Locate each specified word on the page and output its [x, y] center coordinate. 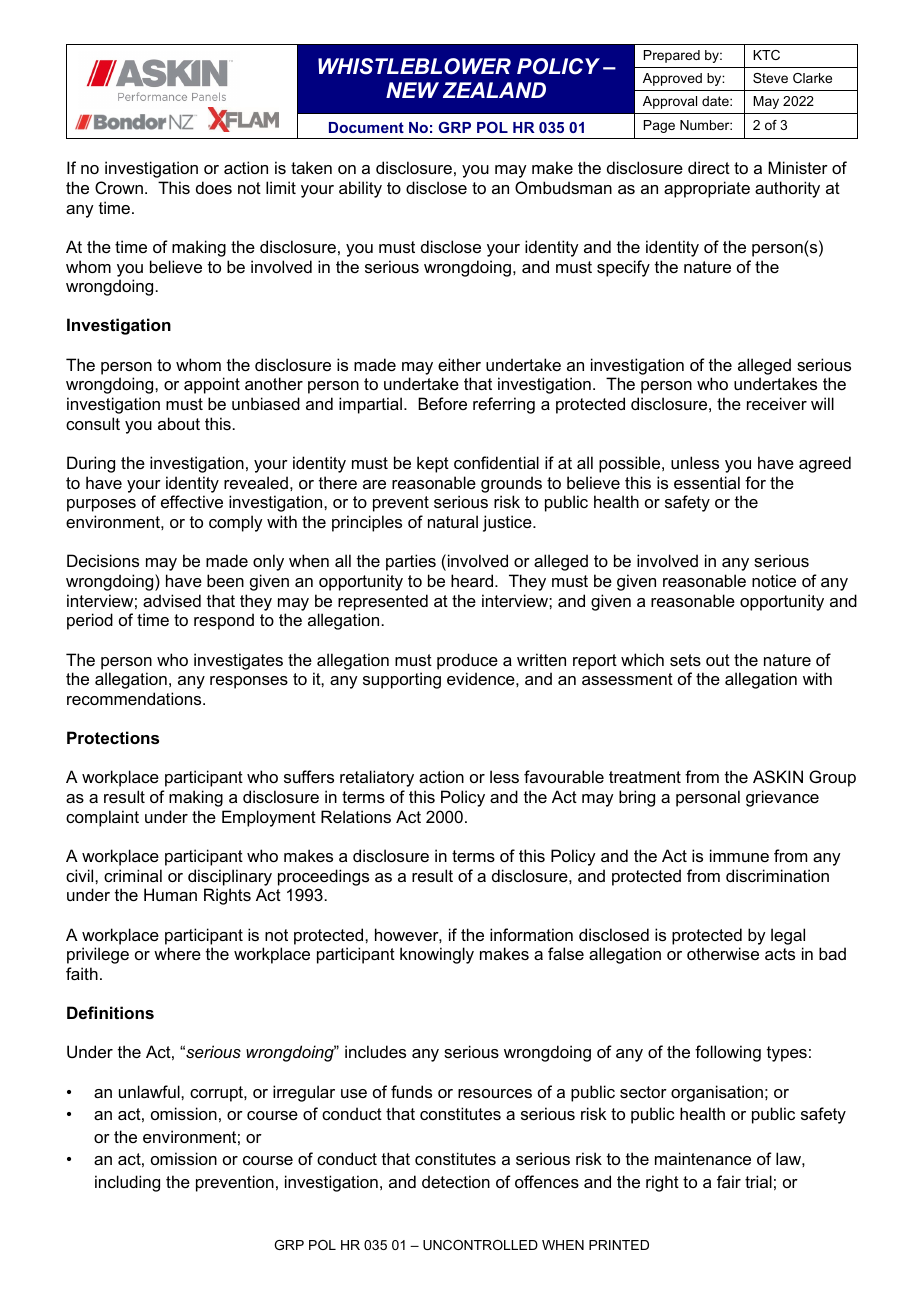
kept [433, 464]
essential [707, 482]
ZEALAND [494, 90]
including [127, 1183]
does [214, 187]
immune [739, 855]
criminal [133, 875]
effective [192, 501]
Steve [770, 78]
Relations [356, 816]
